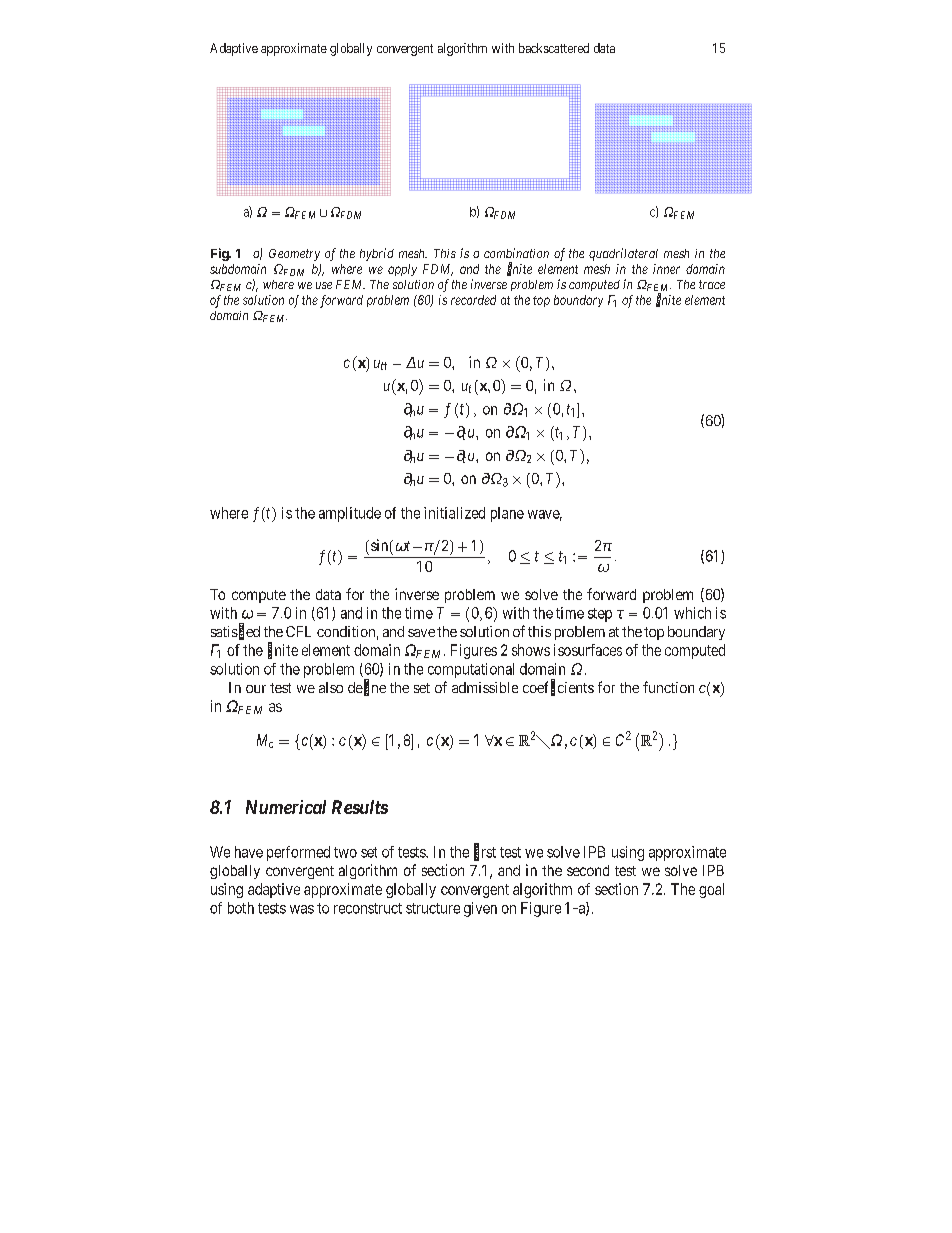 This document has width=952, height=1233. What do you see at coordinates (473, 300) in the document?
I see `recorded` at bounding box center [473, 300].
